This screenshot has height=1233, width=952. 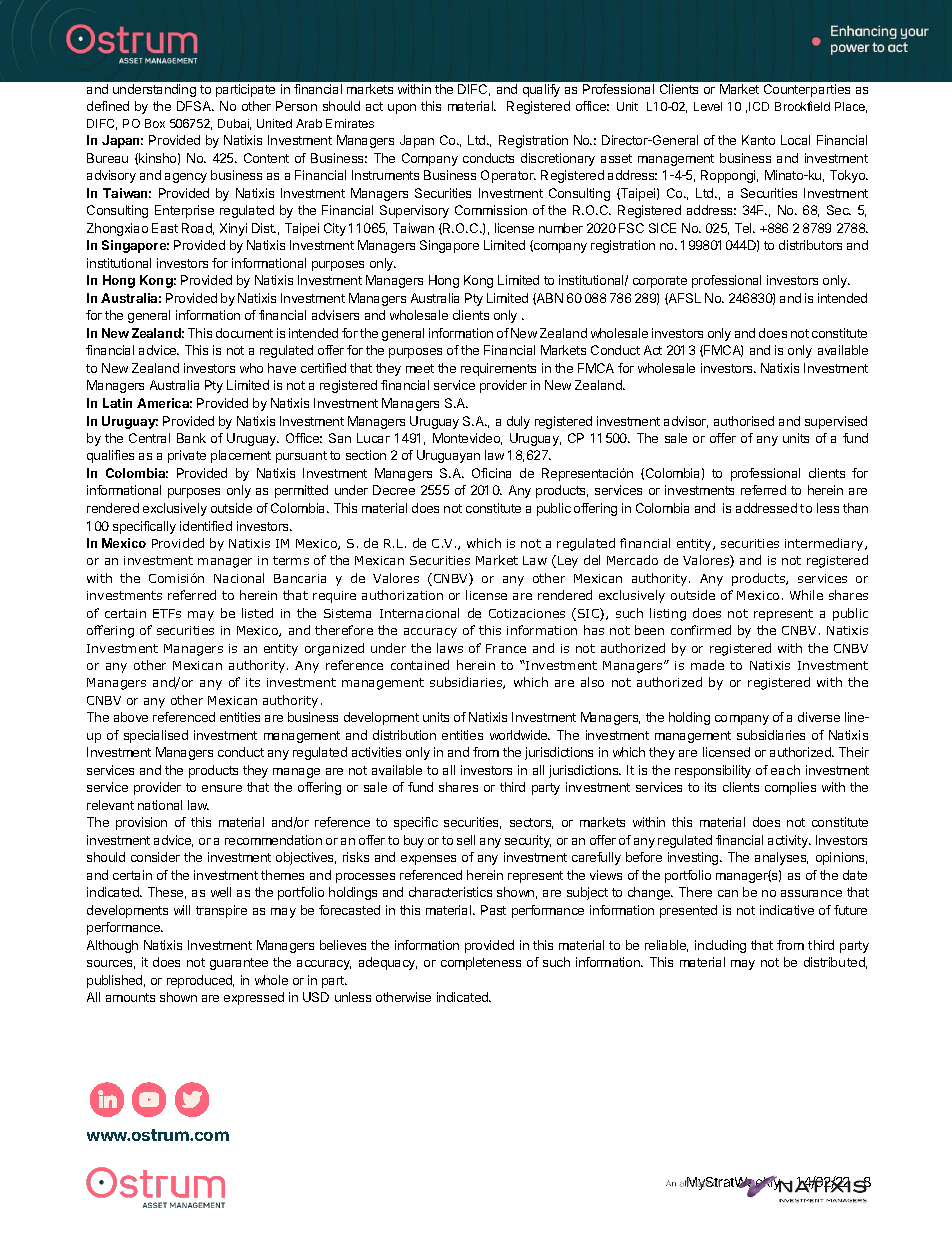 I want to click on Kanto, so click(x=758, y=140).
